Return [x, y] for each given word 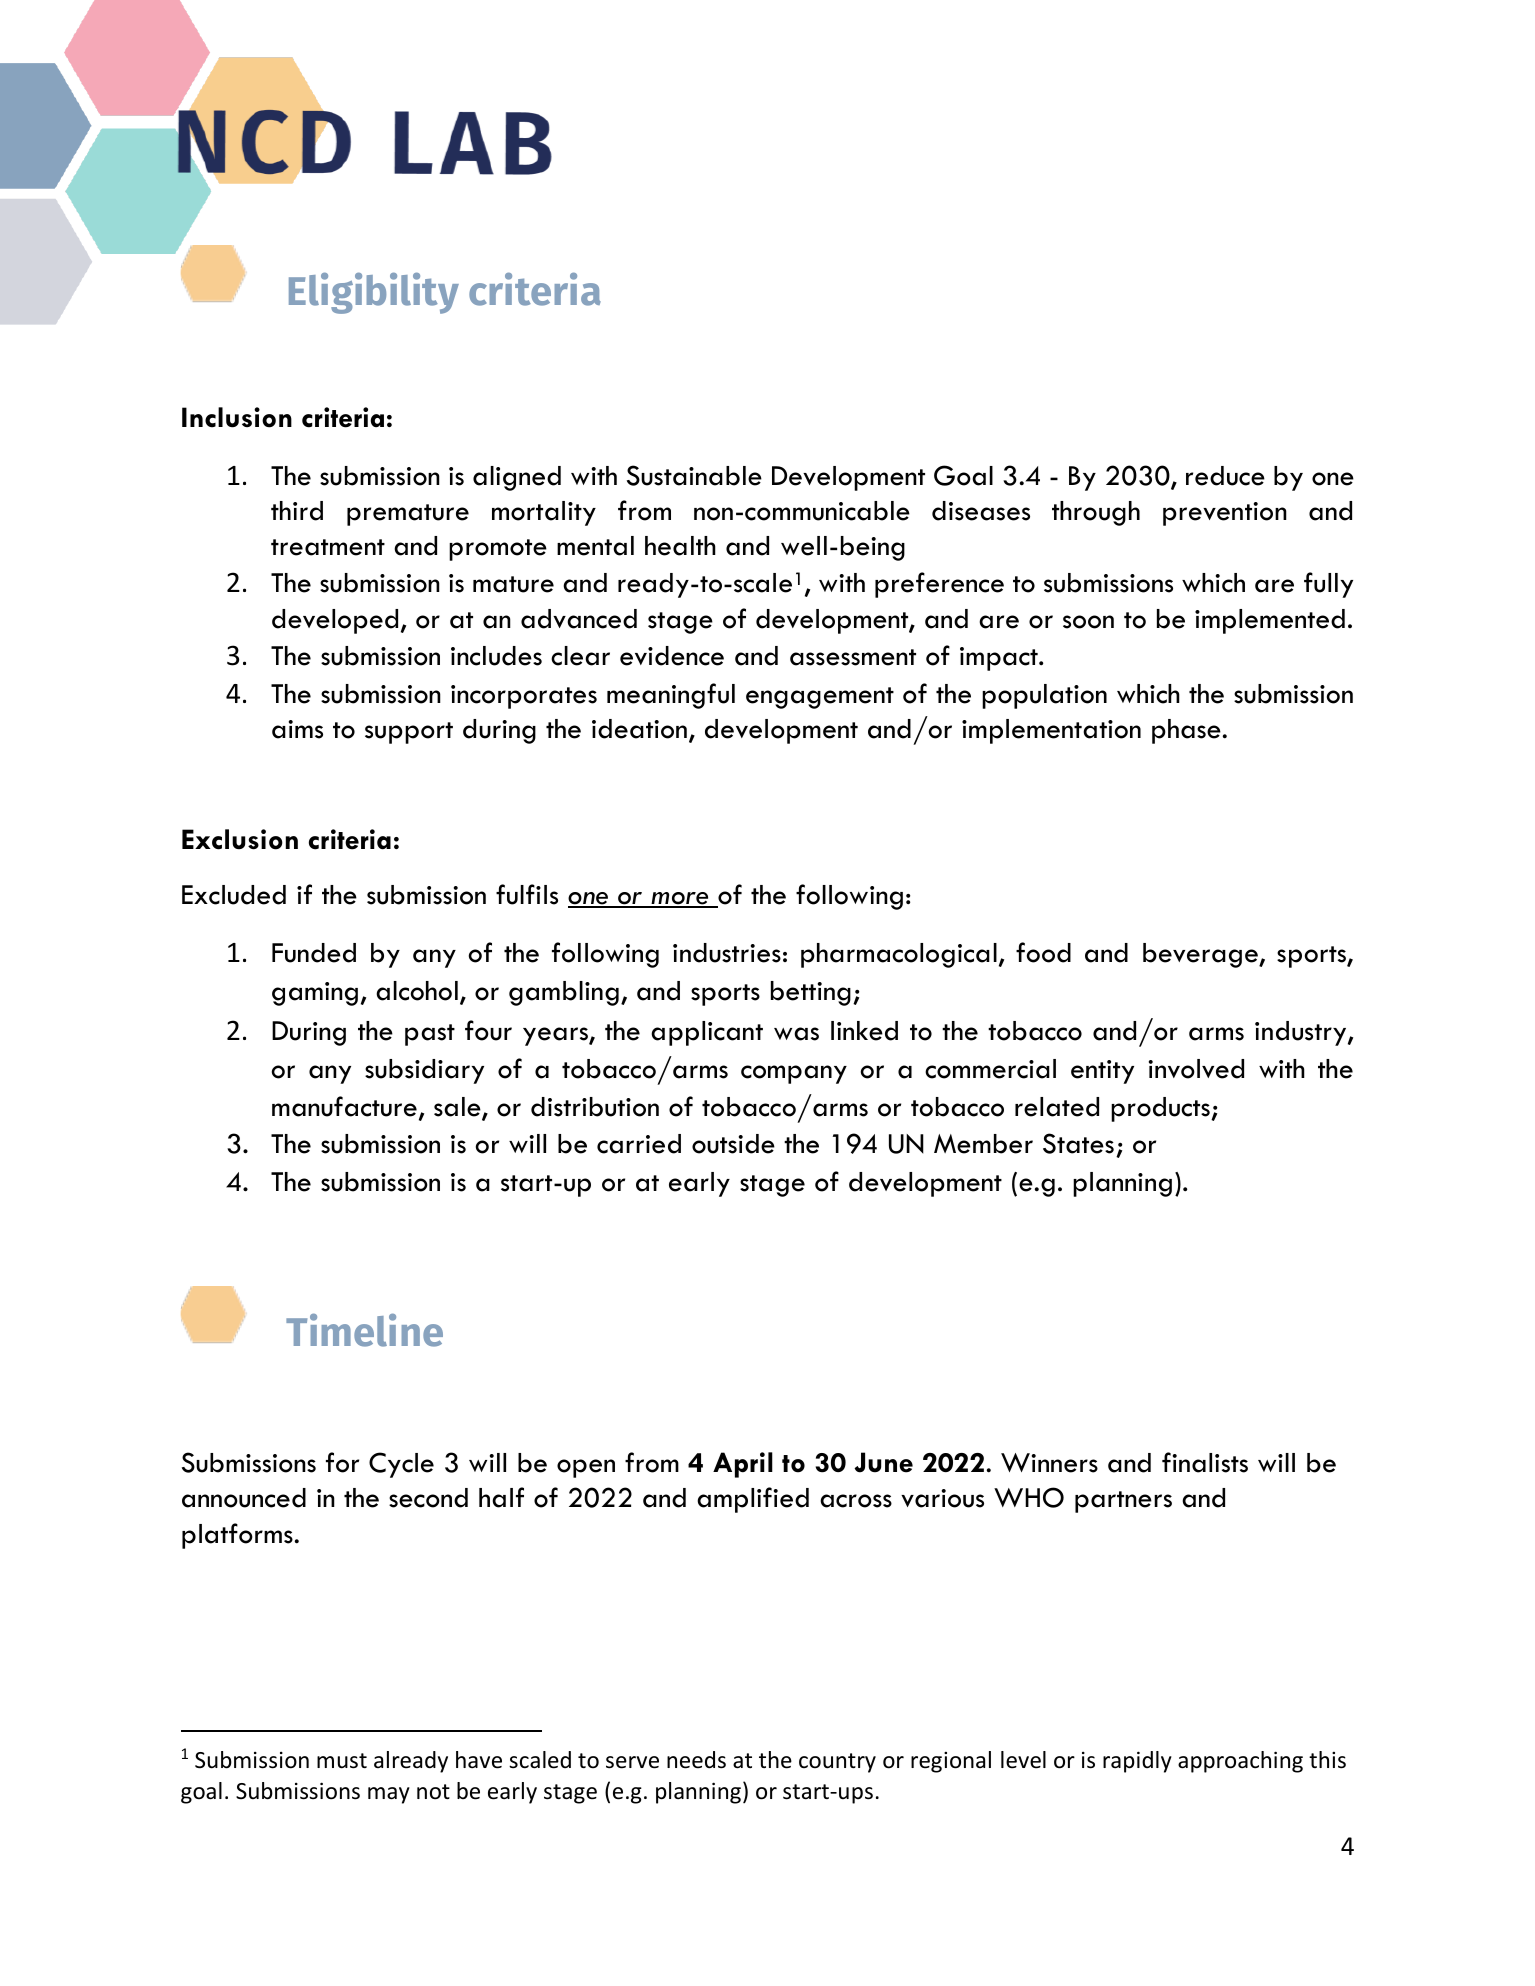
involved [1196, 1069]
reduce [1225, 476]
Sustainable [694, 475]
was [796, 1034]
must [342, 1761]
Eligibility [374, 293]
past [430, 1035]
